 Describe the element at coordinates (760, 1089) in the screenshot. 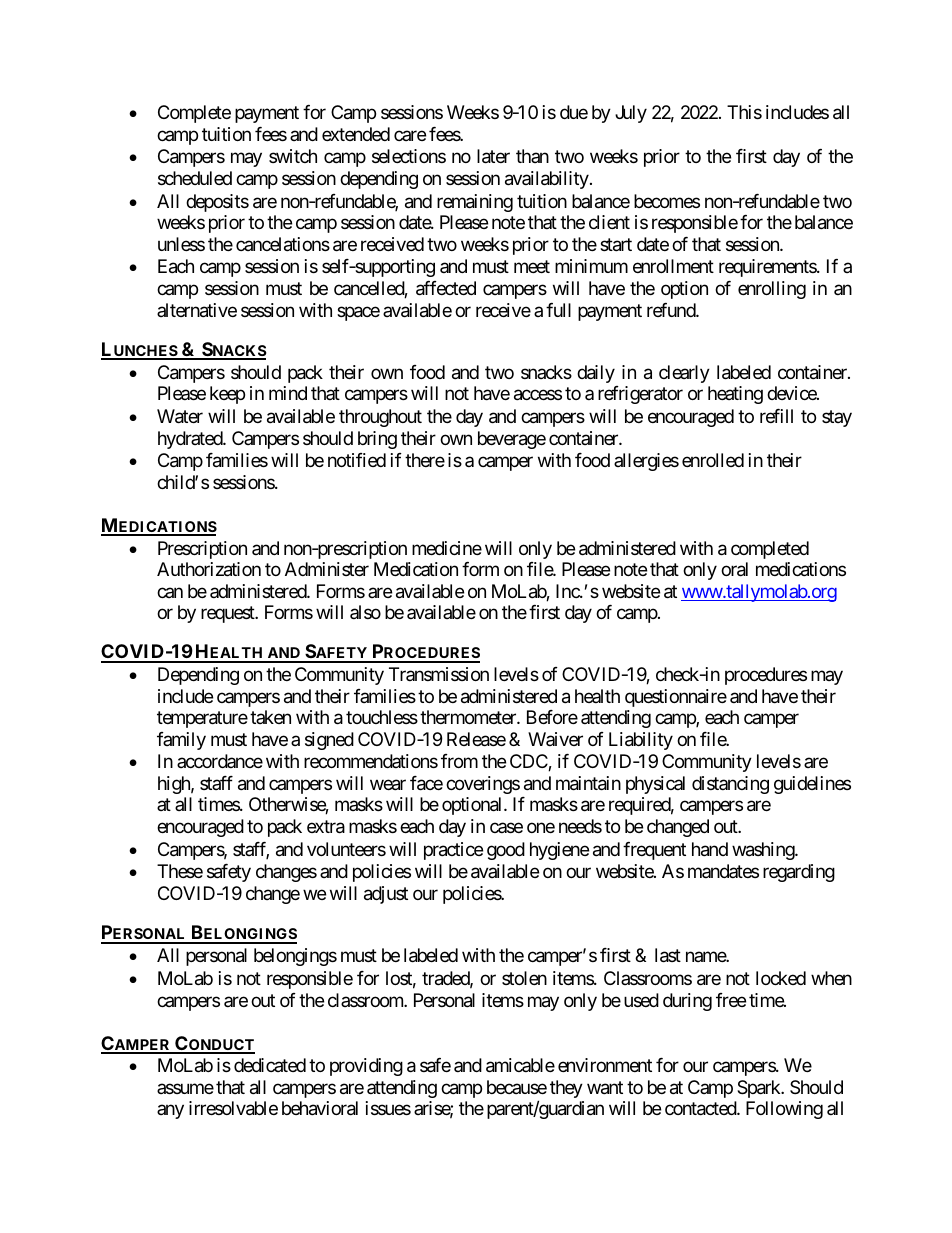

I see `Spark` at that location.
